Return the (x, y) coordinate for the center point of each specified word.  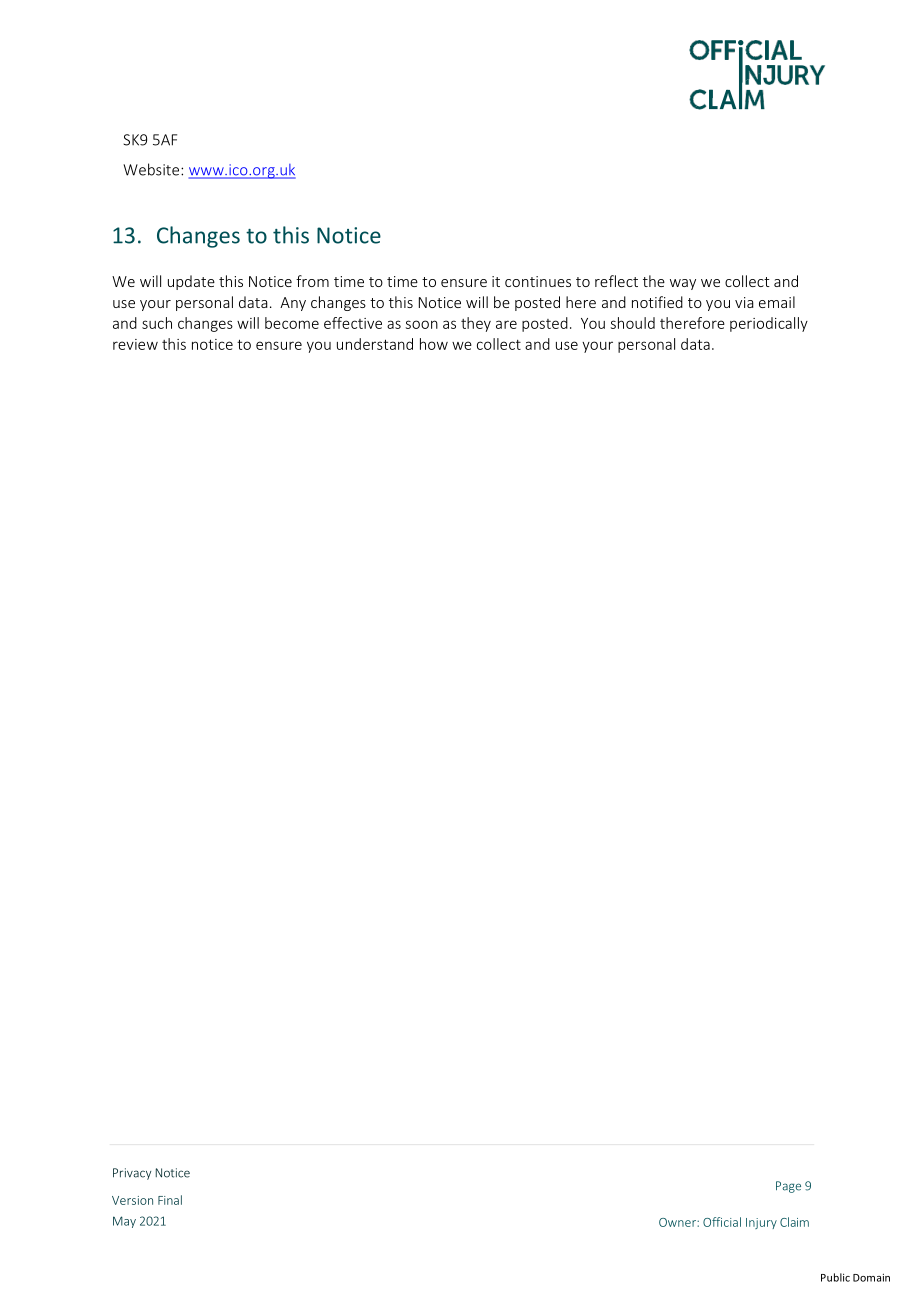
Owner (678, 1222)
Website (152, 169)
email (777, 302)
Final (170, 1200)
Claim (794, 1222)
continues (538, 281)
